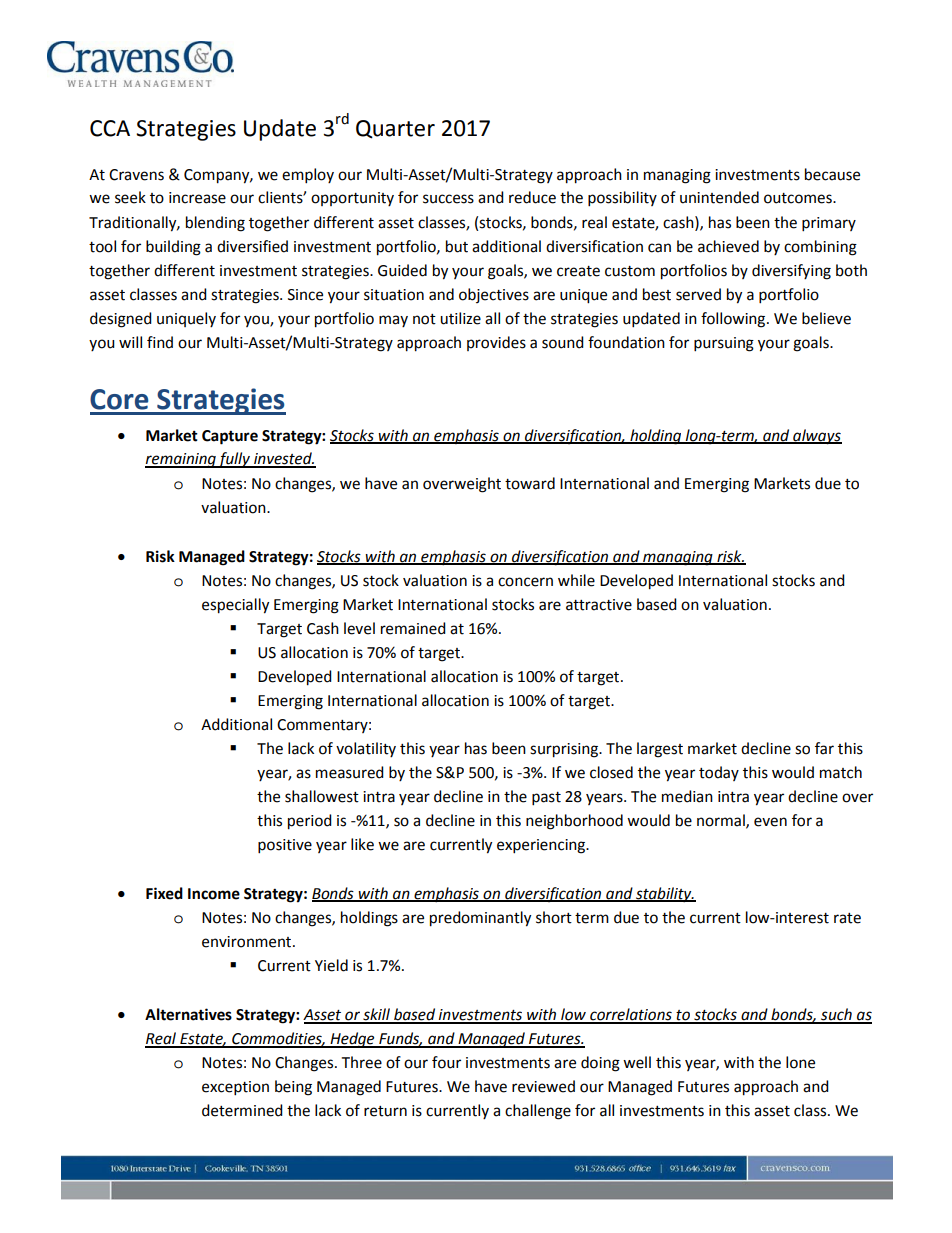  Describe the element at coordinates (446, 1062) in the screenshot. I see `four` at that location.
